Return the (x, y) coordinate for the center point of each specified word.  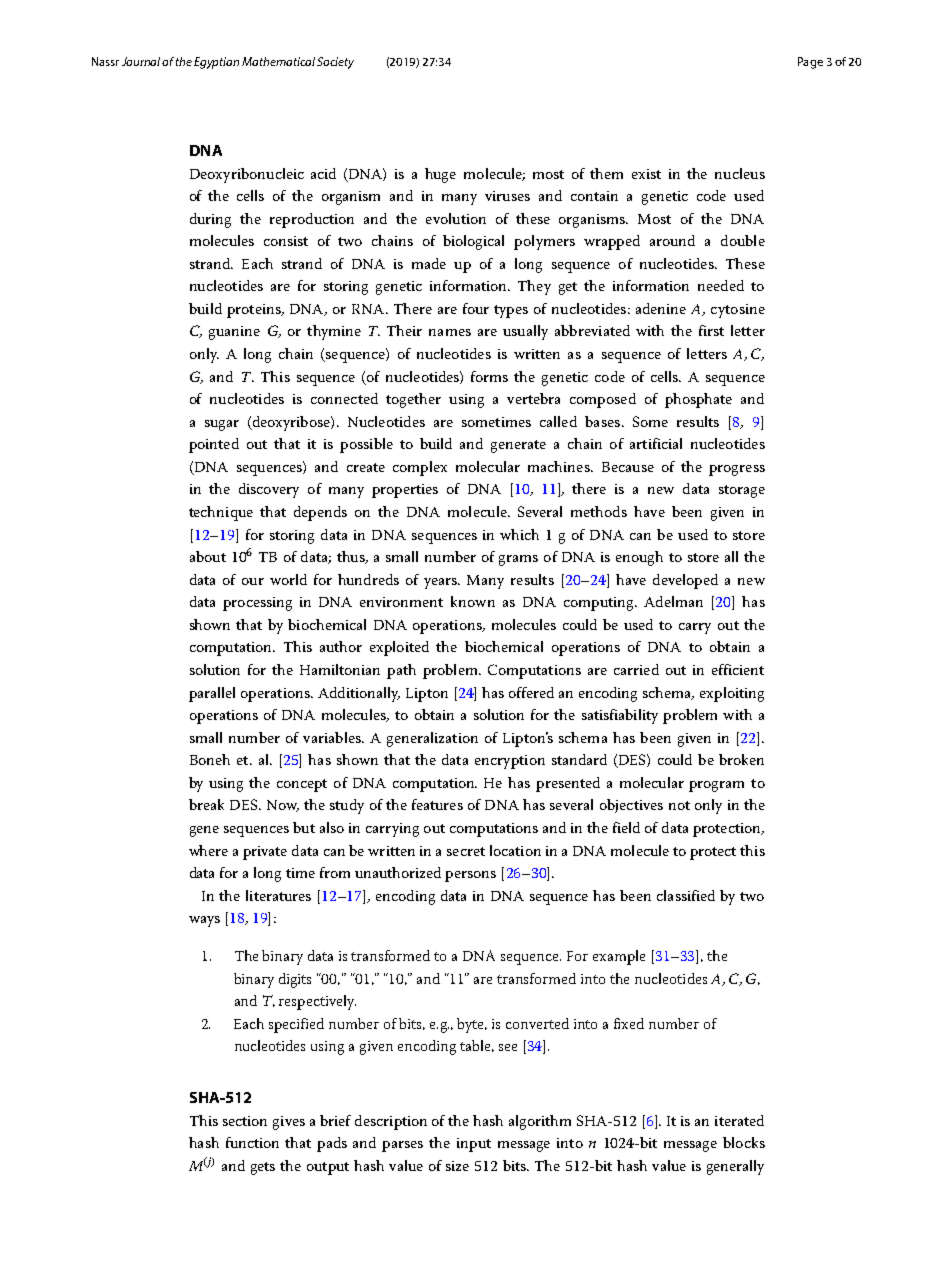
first (711, 330)
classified (686, 895)
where (208, 850)
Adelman (673, 601)
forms (489, 376)
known (473, 601)
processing (257, 604)
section (245, 1121)
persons (470, 876)
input (474, 1145)
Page (810, 63)
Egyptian (216, 63)
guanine (234, 333)
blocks (744, 1142)
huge (440, 175)
